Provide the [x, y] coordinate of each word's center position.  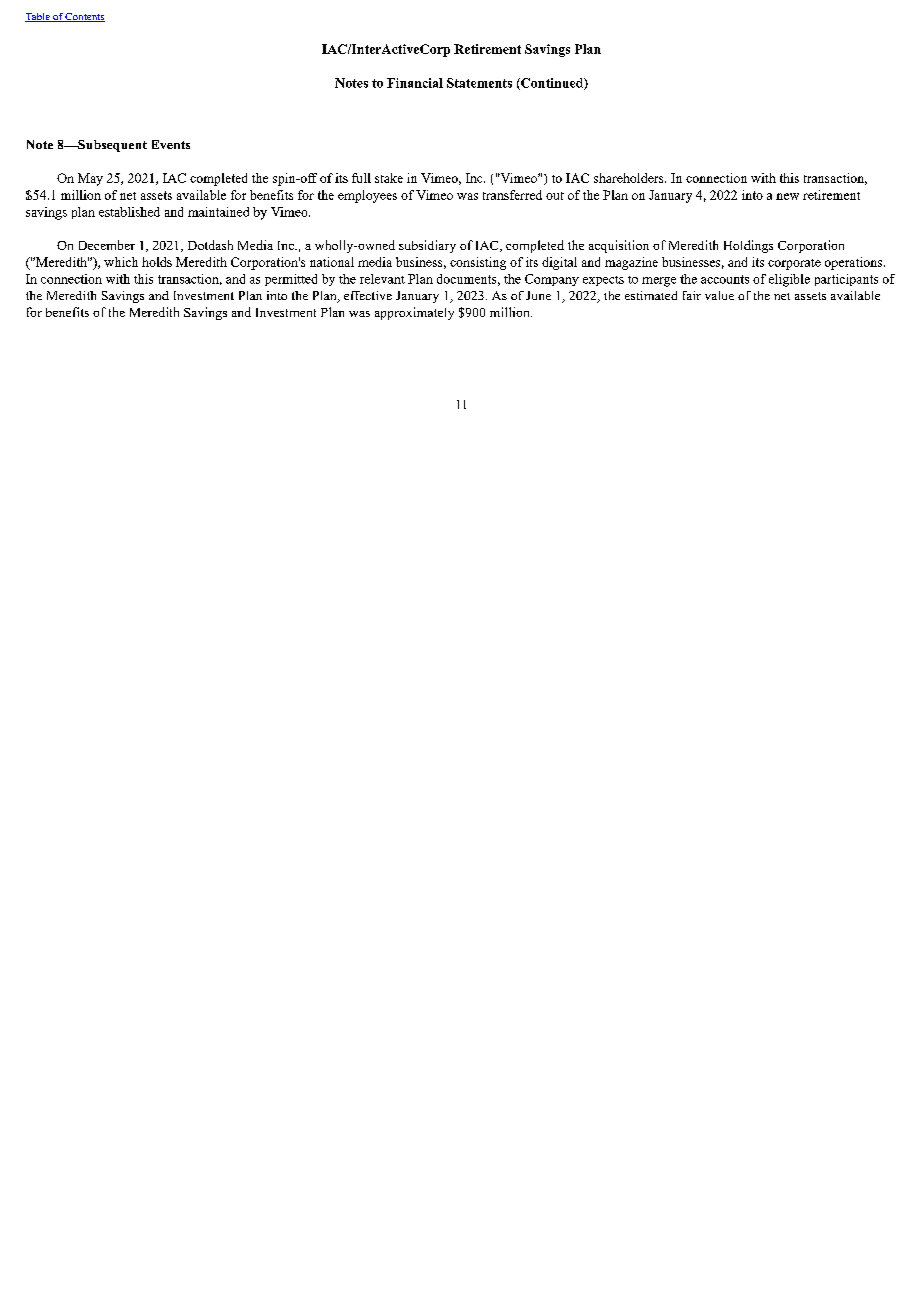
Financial [415, 83]
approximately [414, 313]
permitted [291, 280]
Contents [84, 17]
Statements [479, 83]
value [719, 295]
